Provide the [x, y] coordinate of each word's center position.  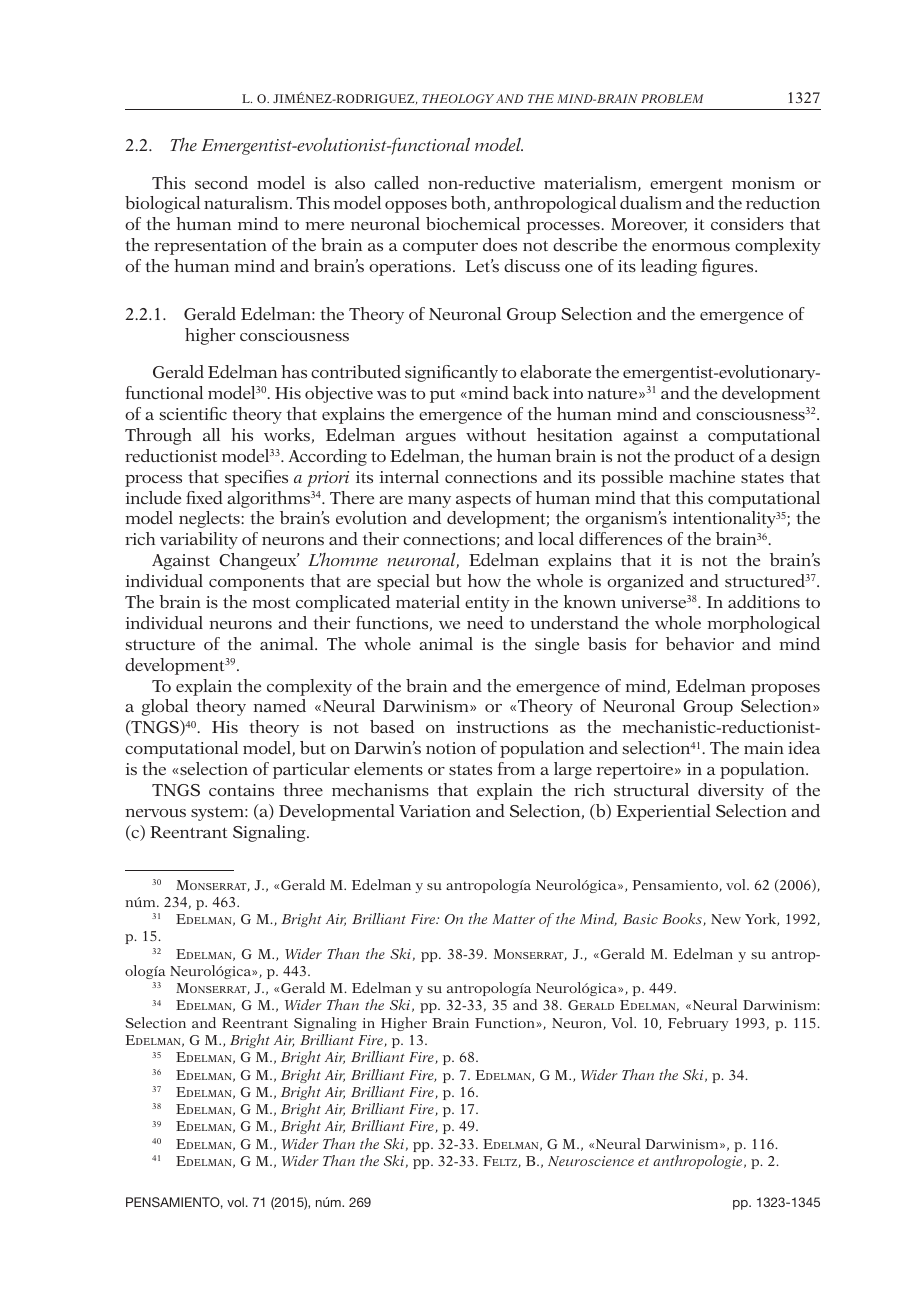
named [279, 705]
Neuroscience [591, 1161]
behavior [700, 643]
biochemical [473, 223]
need [485, 622]
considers [747, 223]
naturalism [247, 202]
